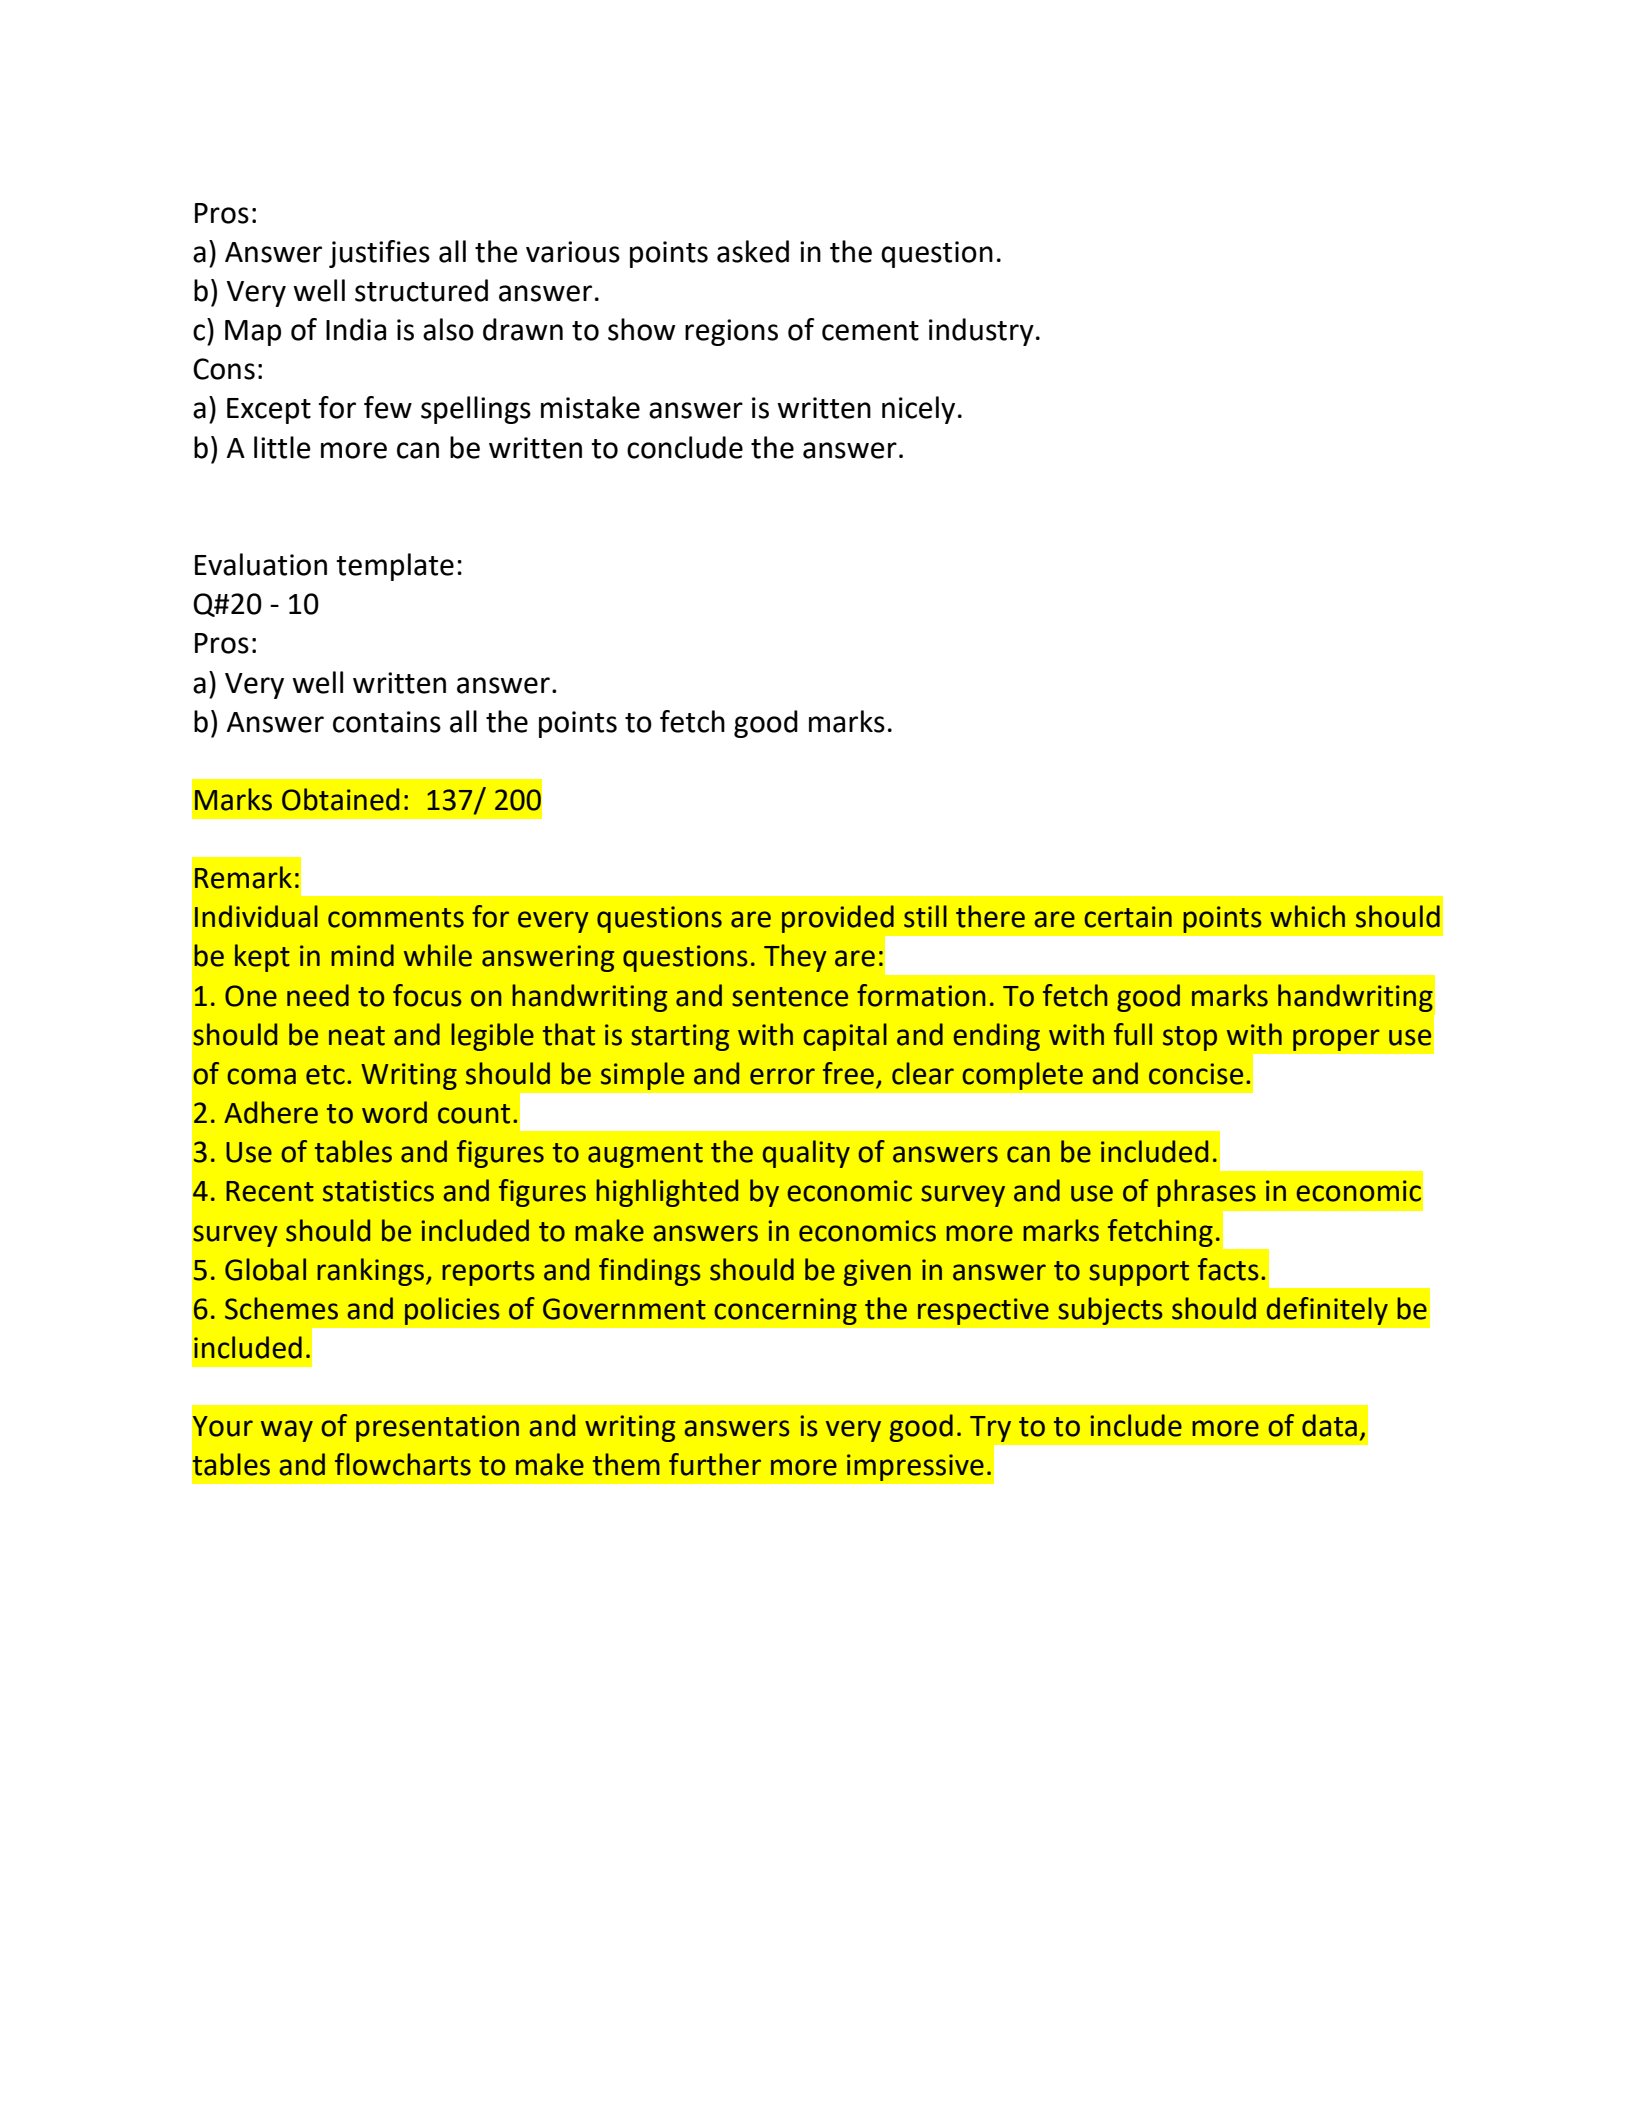  I want to click on structured, so click(421, 290).
